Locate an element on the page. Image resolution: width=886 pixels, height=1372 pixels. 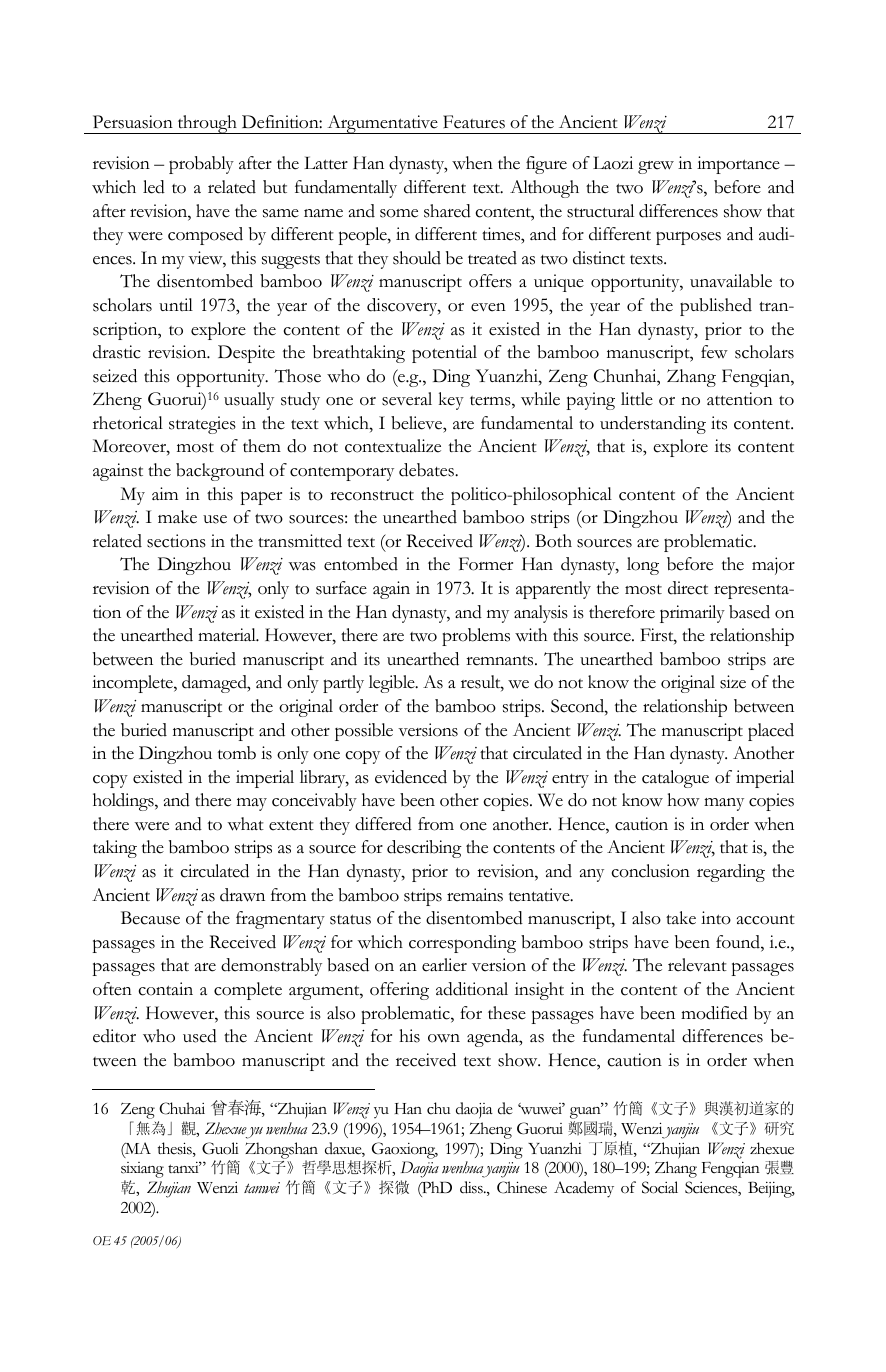
Social is located at coordinates (660, 1187).
